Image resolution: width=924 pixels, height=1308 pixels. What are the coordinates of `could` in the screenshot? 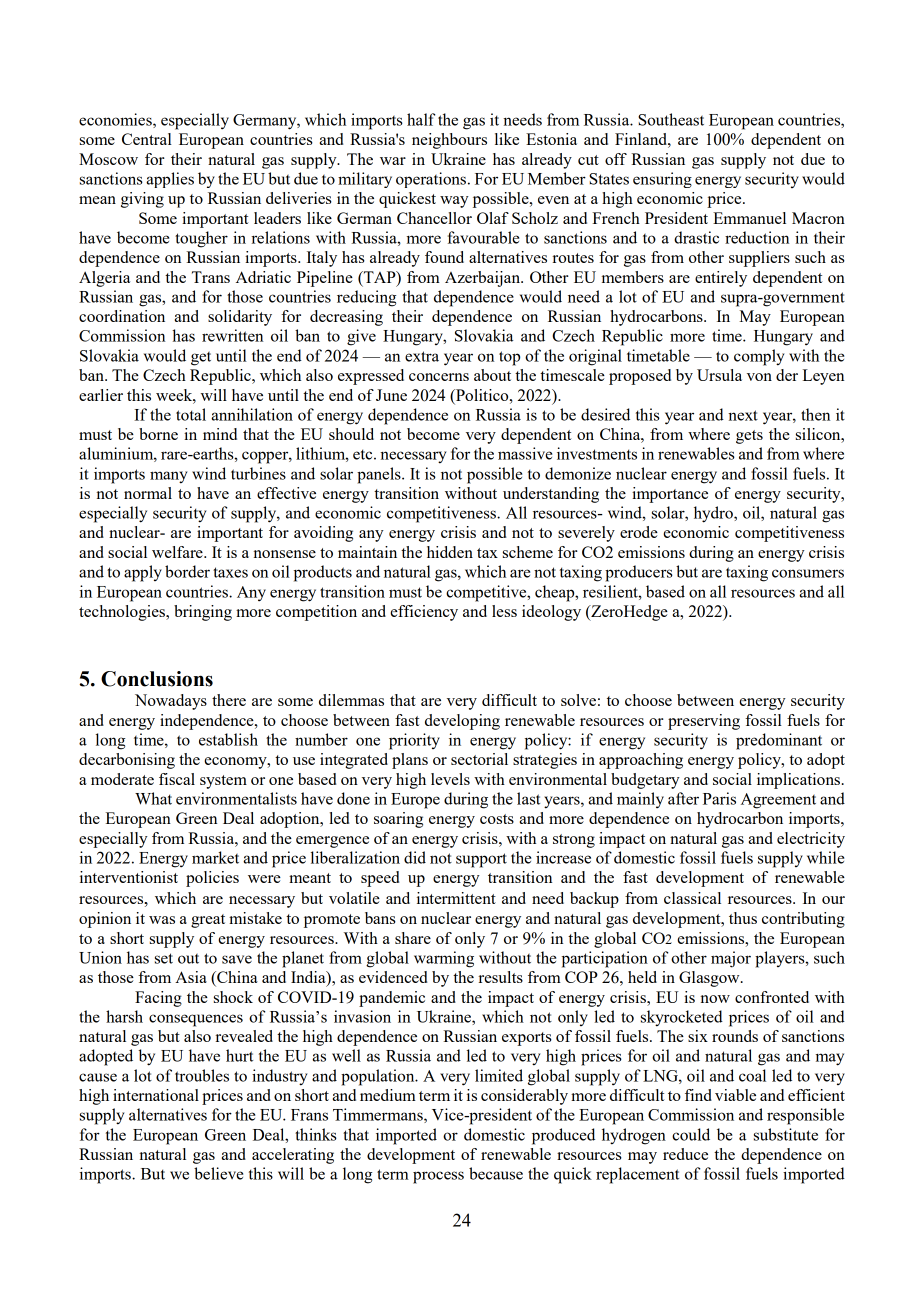 It's located at (691, 1134).
